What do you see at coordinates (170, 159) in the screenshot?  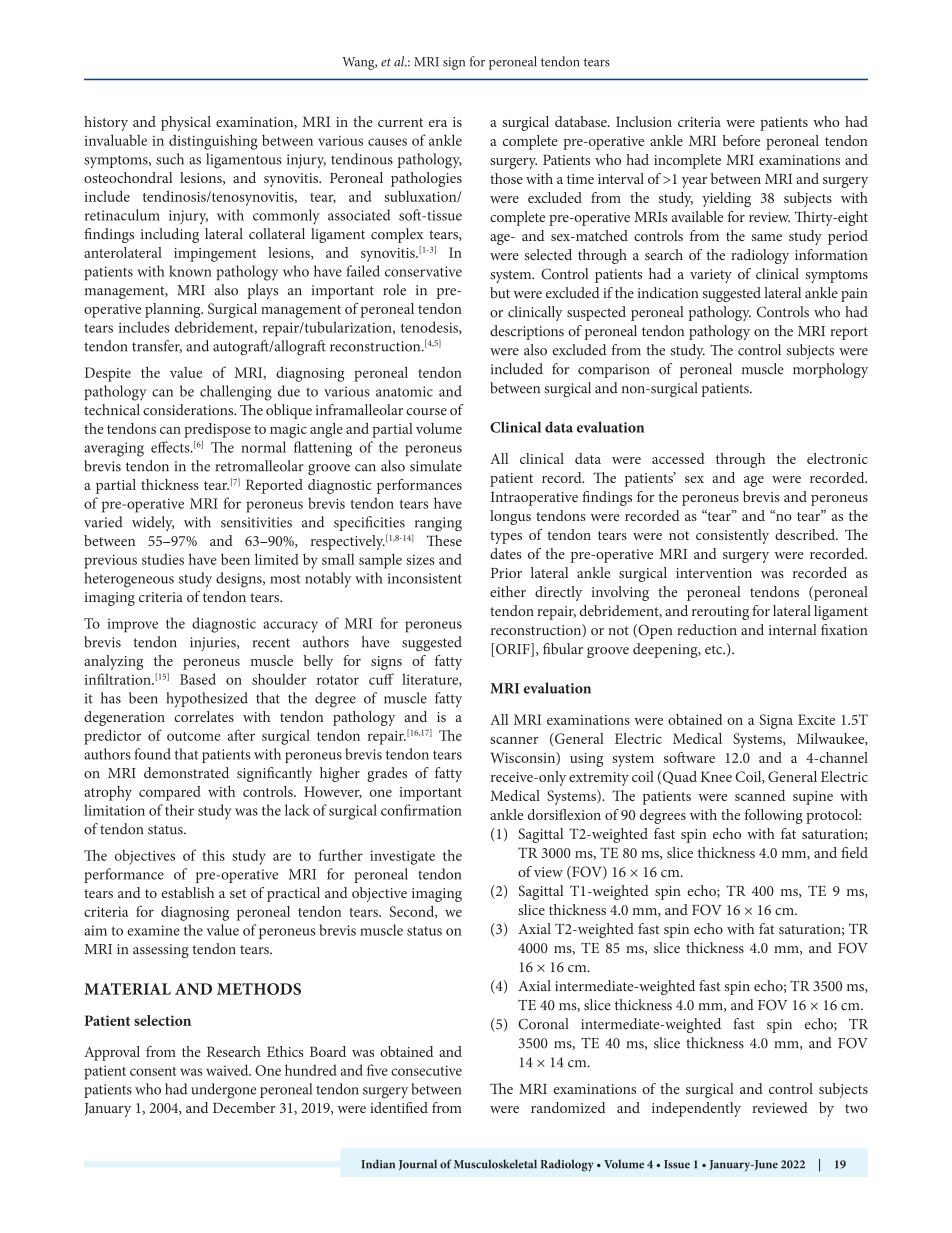 I see `such` at bounding box center [170, 159].
